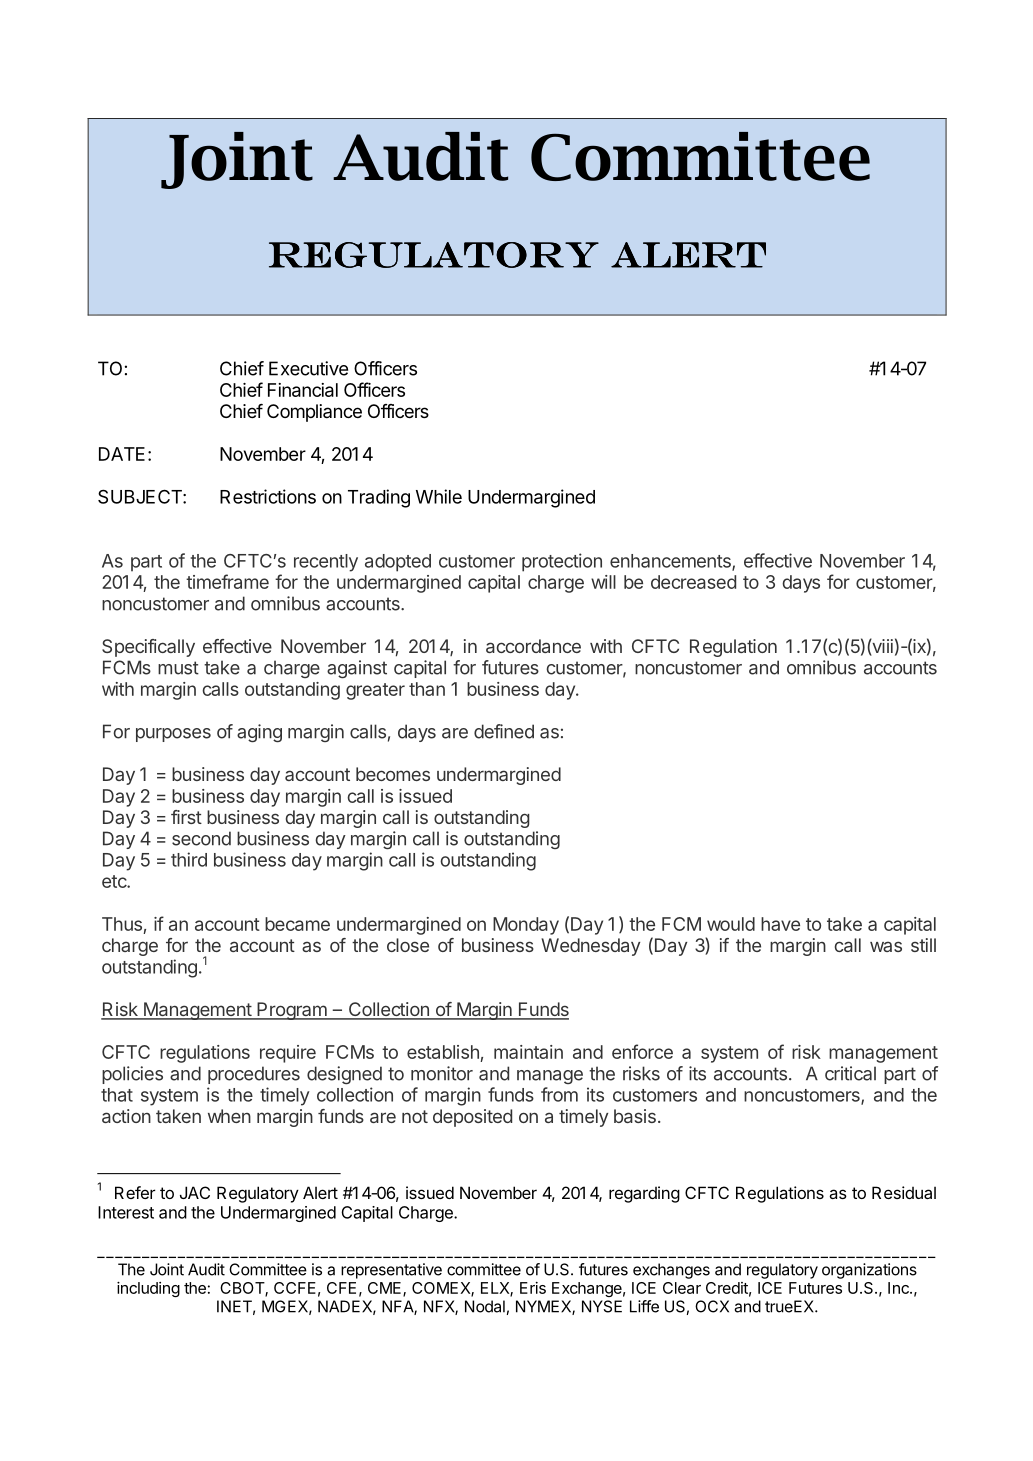 The width and height of the screenshot is (1033, 1461). I want to click on second, so click(201, 838).
